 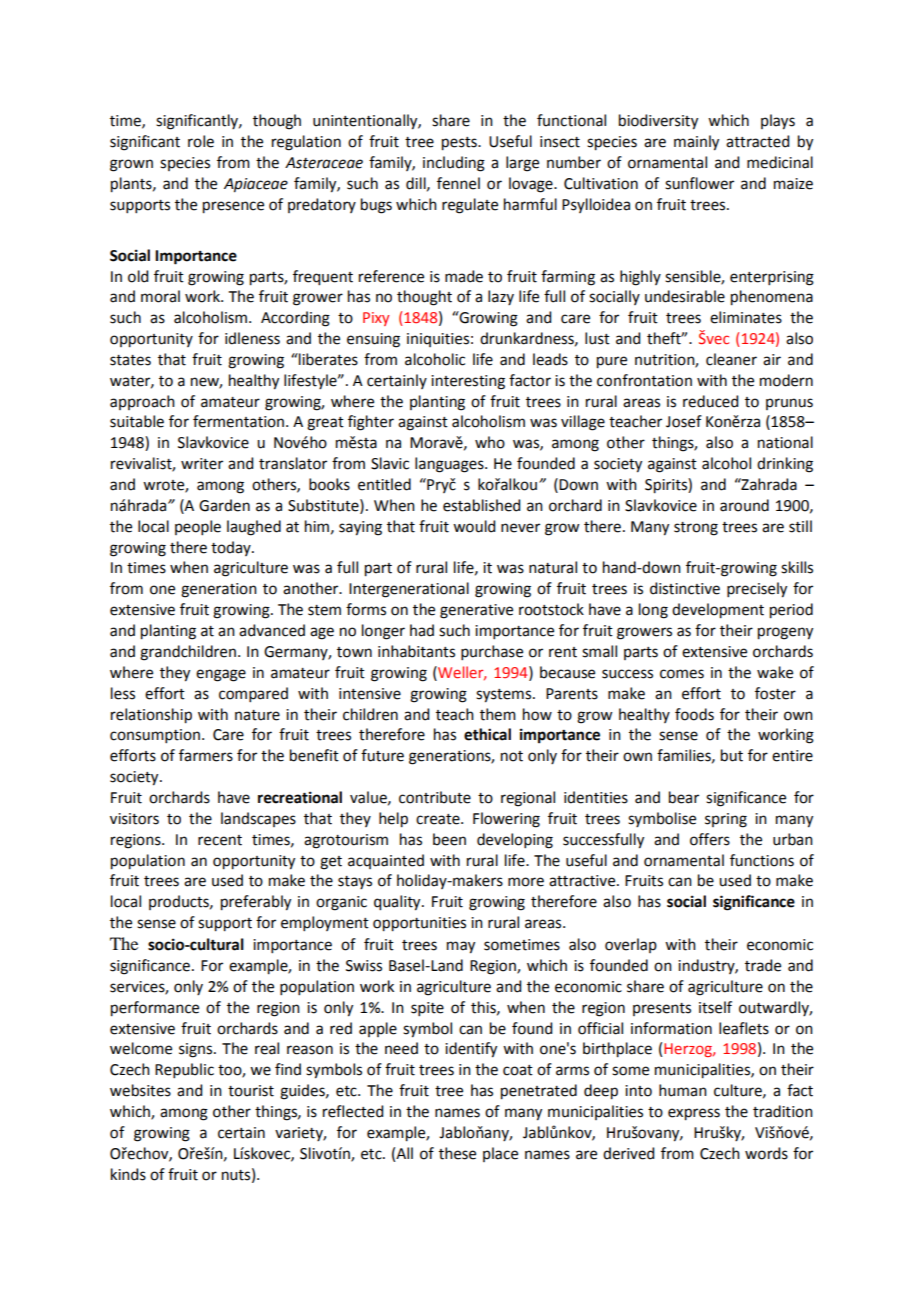 What do you see at coordinates (460, 144) in the screenshot?
I see `pests` at bounding box center [460, 144].
